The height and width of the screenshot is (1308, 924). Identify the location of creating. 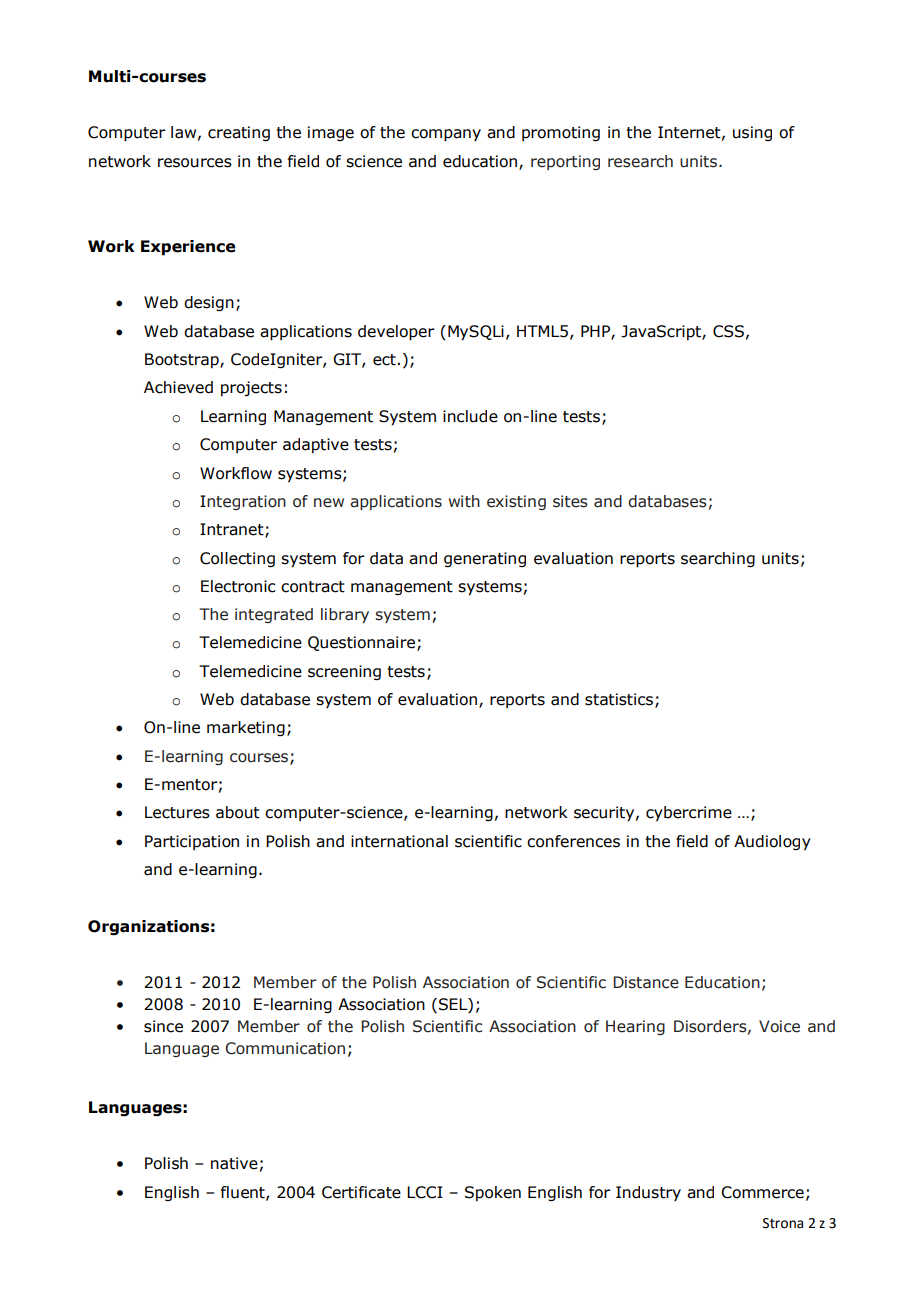
(239, 133).
